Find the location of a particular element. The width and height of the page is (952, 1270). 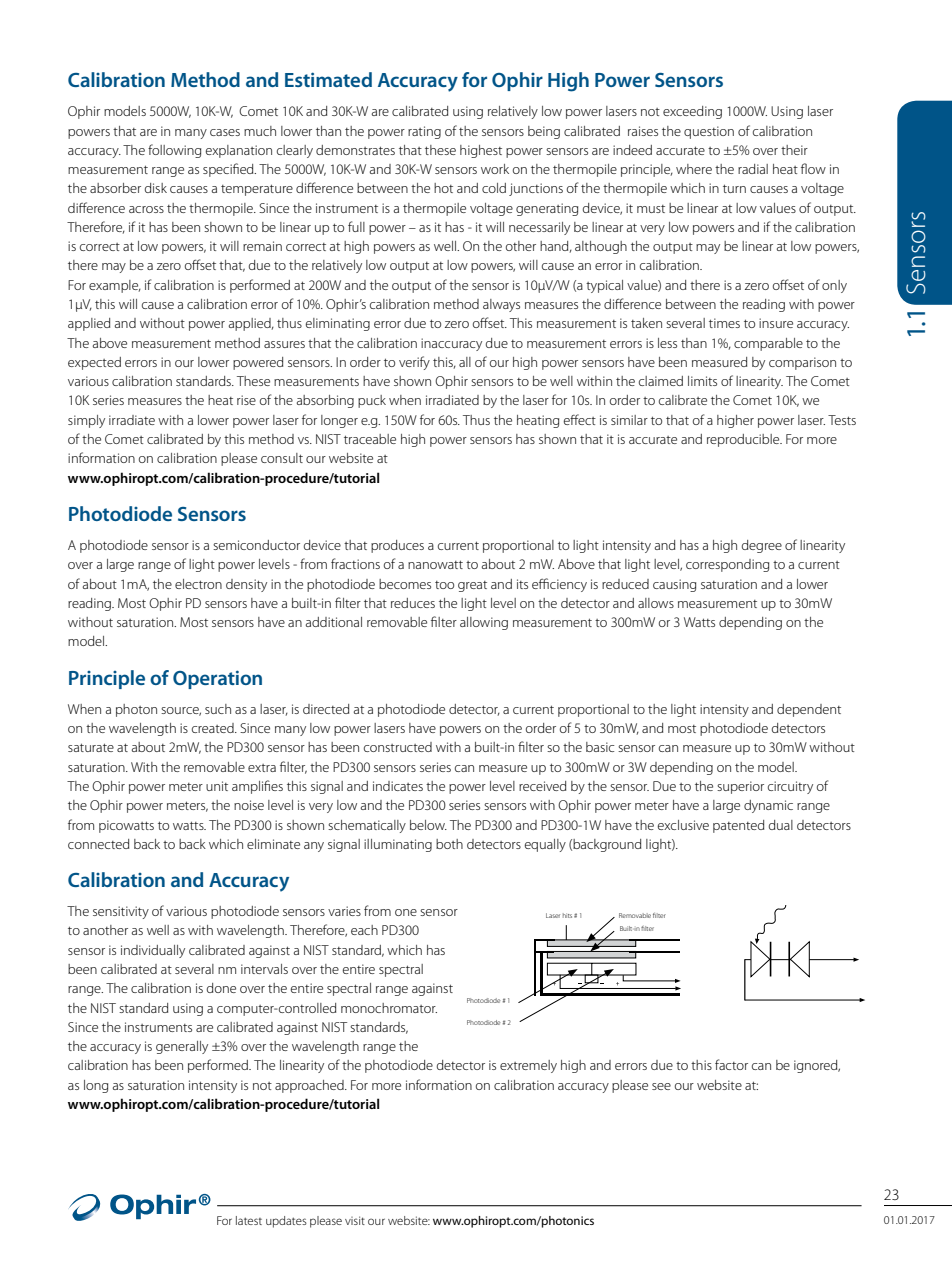

latest is located at coordinates (249, 1220).
